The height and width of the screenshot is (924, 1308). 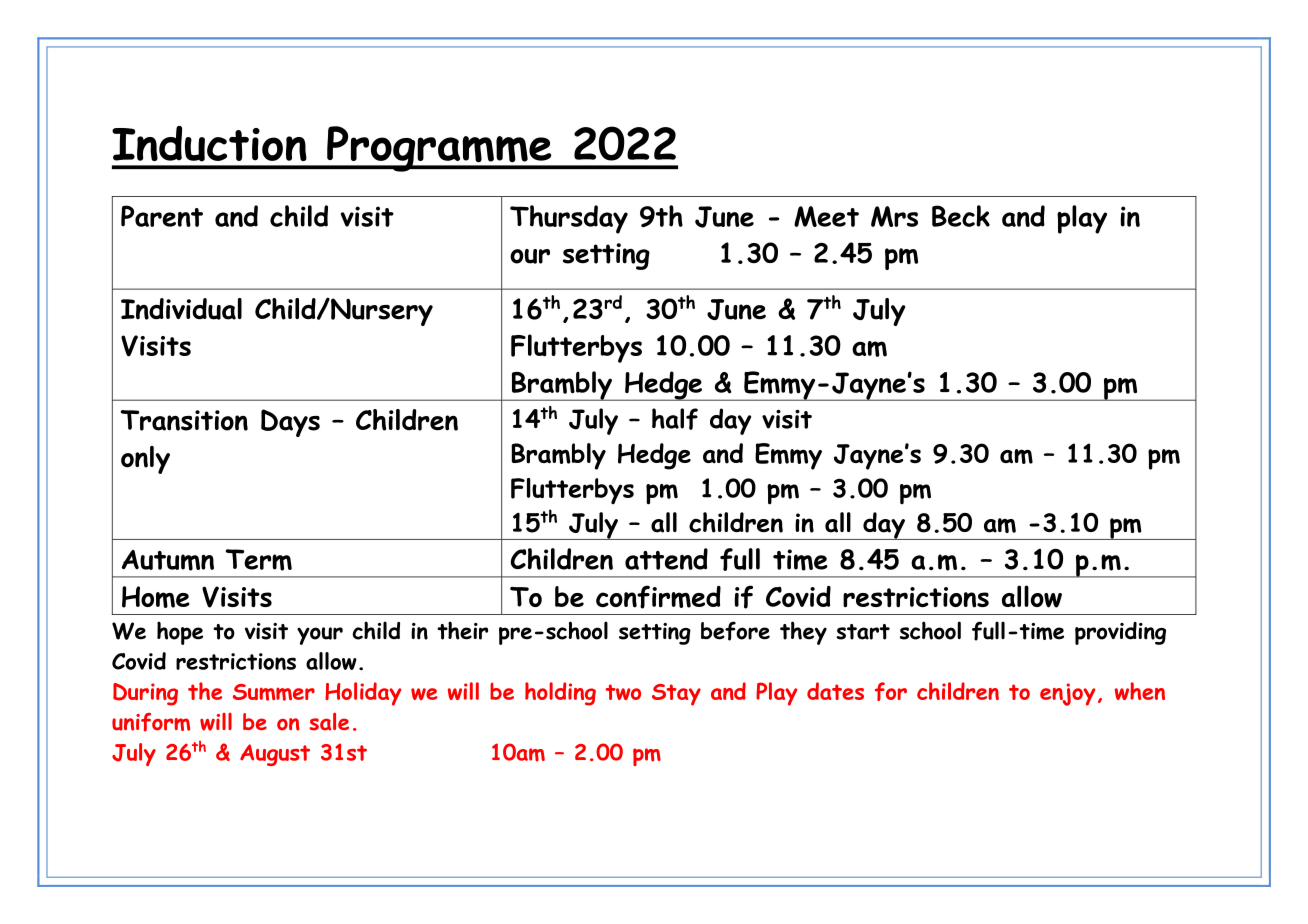 I want to click on Individual, so click(x=181, y=309).
